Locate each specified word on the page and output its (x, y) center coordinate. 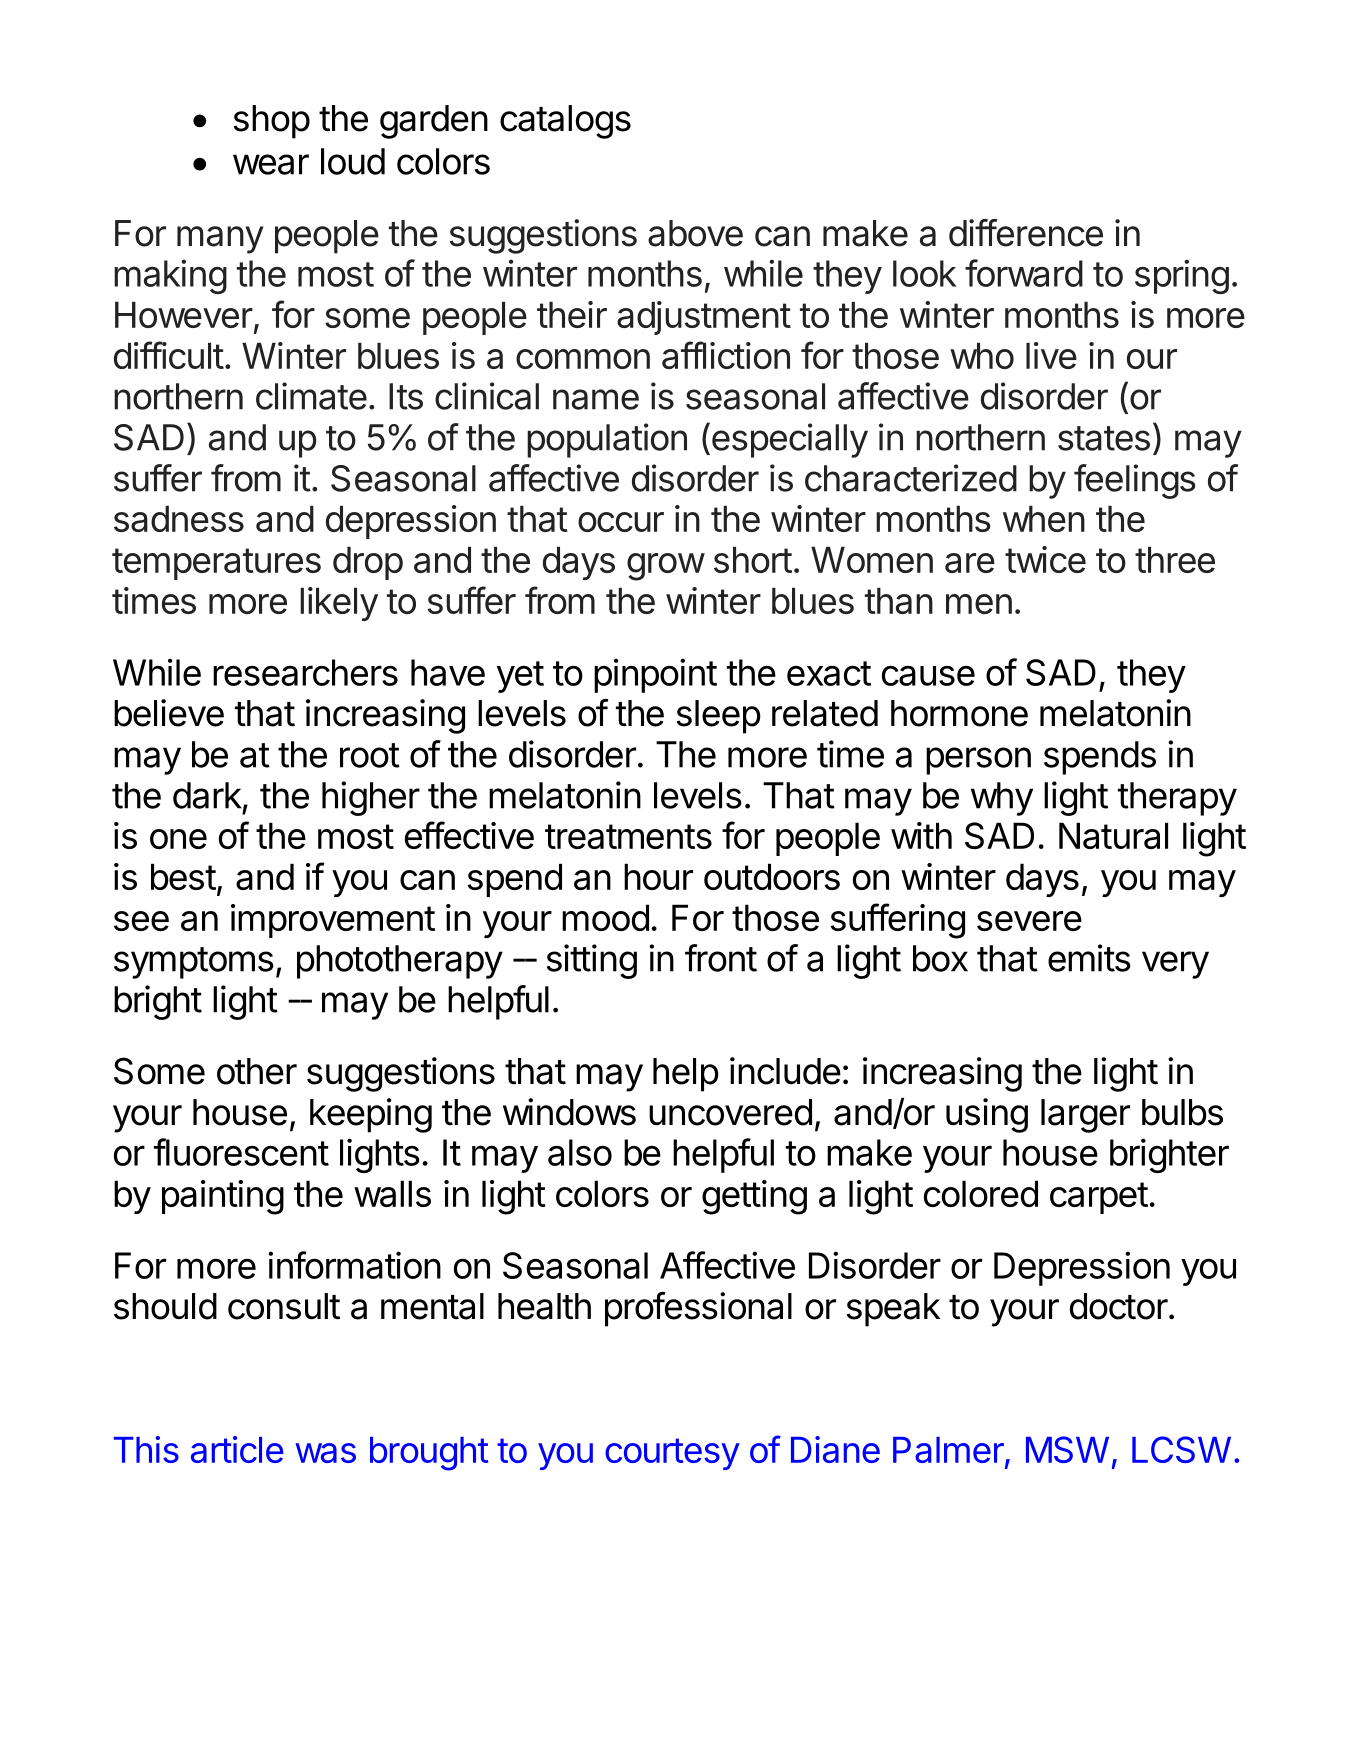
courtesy (672, 1454)
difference (1026, 233)
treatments (628, 836)
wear (271, 164)
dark (207, 795)
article (237, 1449)
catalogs (565, 122)
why (1002, 799)
